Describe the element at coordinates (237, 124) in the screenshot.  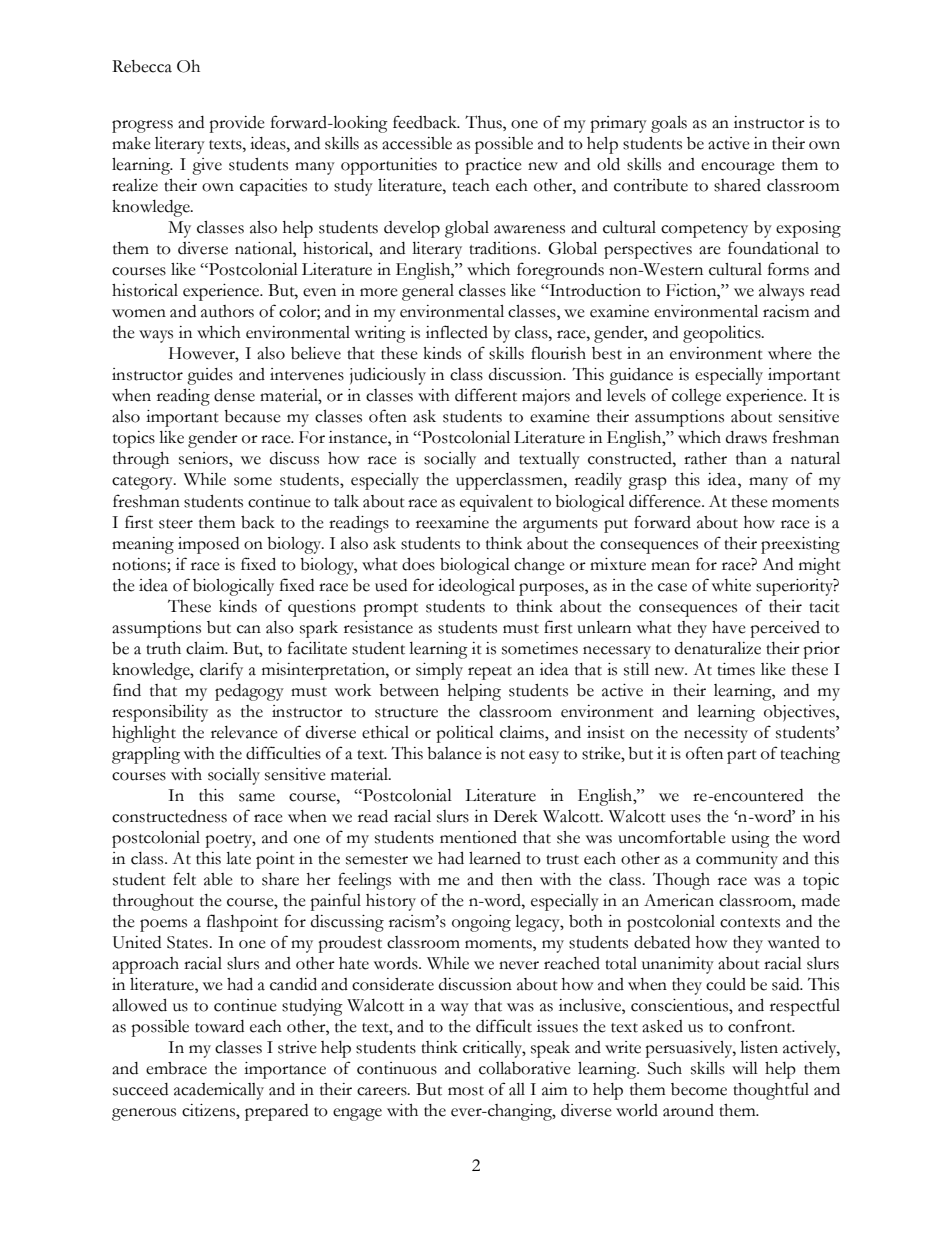
I see `provide` at that location.
